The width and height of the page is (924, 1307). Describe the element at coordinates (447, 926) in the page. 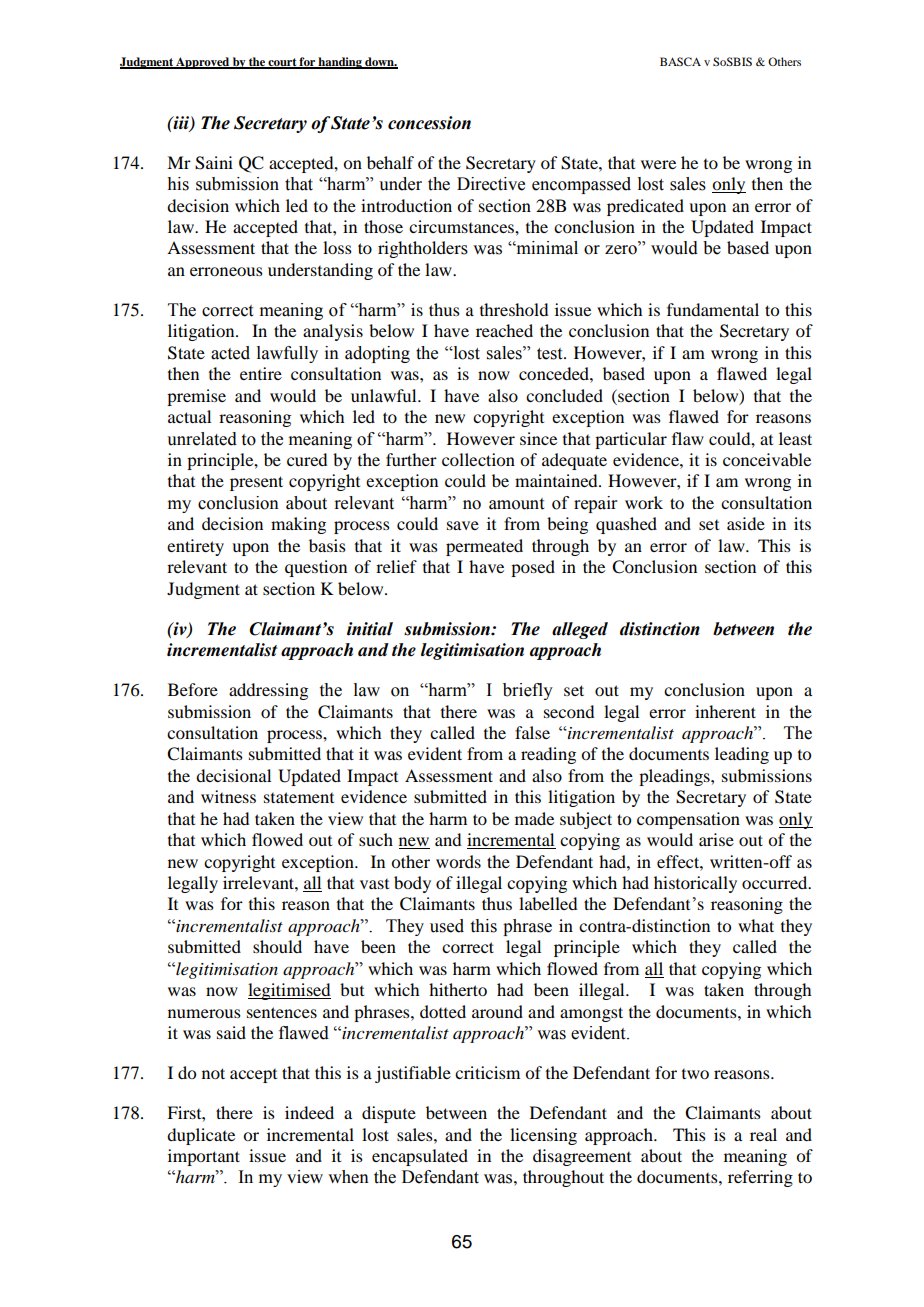

I see `used` at that location.
